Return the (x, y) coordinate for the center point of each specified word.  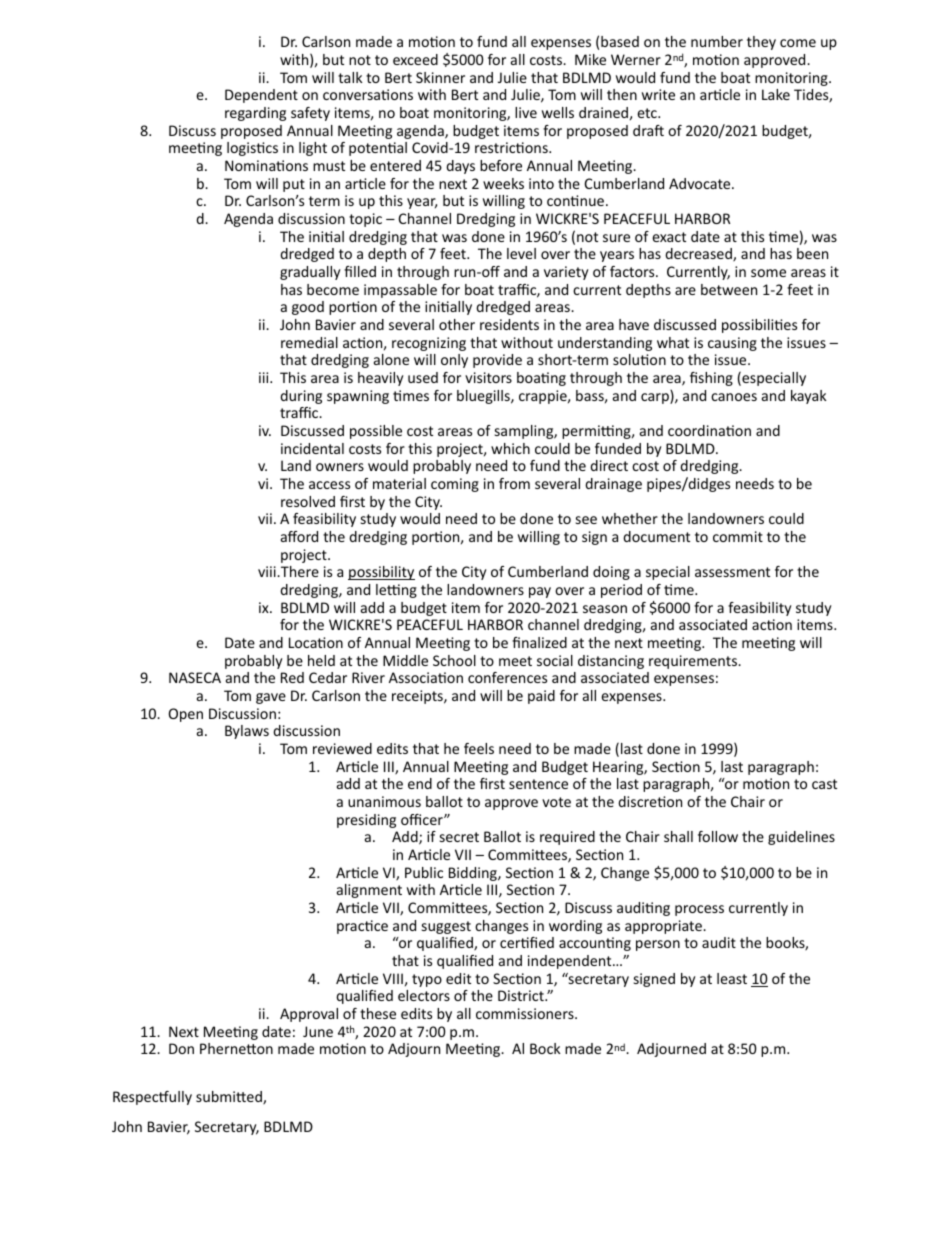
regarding (255, 114)
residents (509, 324)
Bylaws (247, 732)
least (732, 978)
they (761, 43)
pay (540, 592)
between (729, 289)
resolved (308, 501)
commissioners (526, 1013)
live (526, 112)
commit (738, 536)
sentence (538, 784)
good (308, 308)
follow (718, 836)
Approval (309, 1015)
